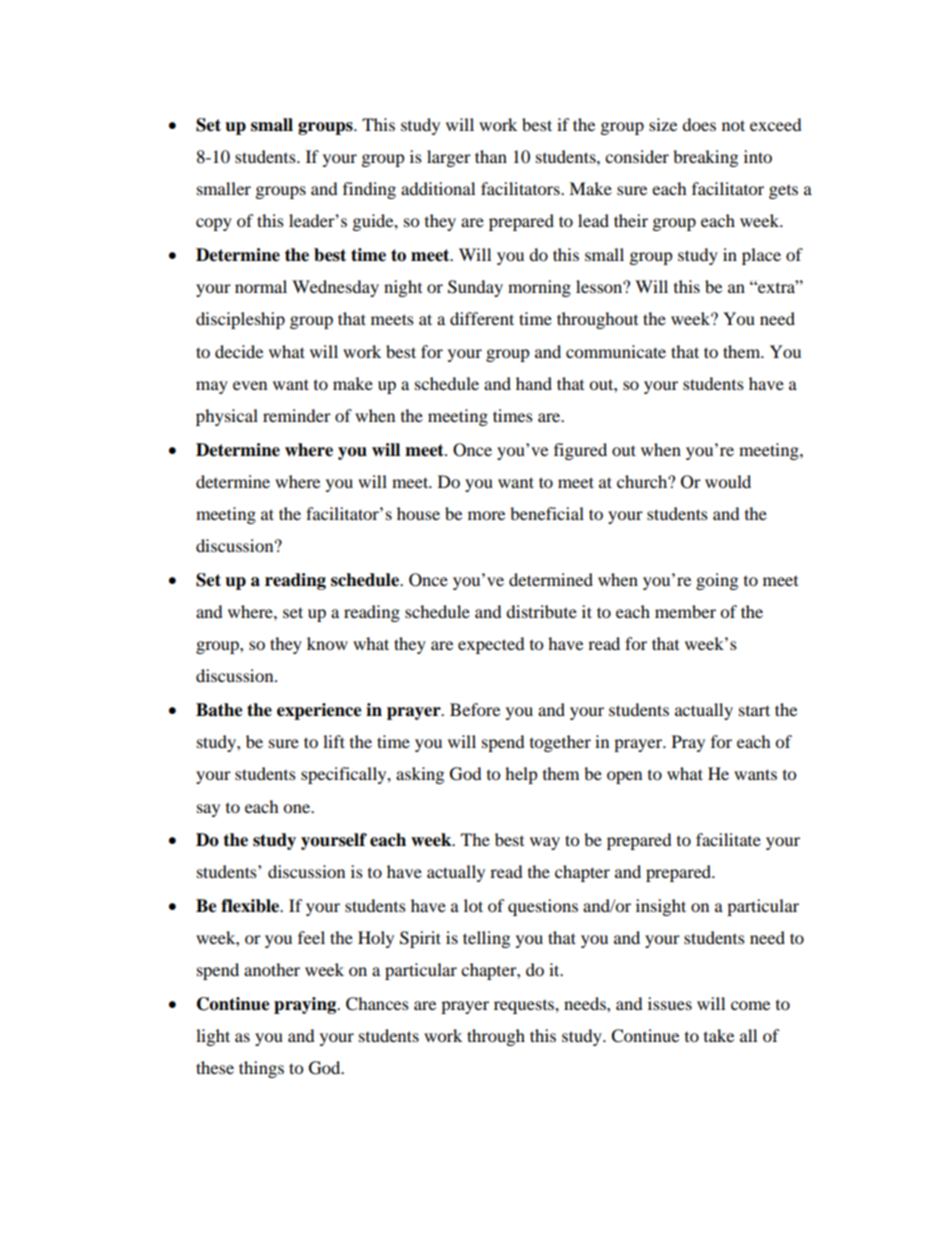  What do you see at coordinates (369, 190) in the document?
I see `finding` at bounding box center [369, 190].
